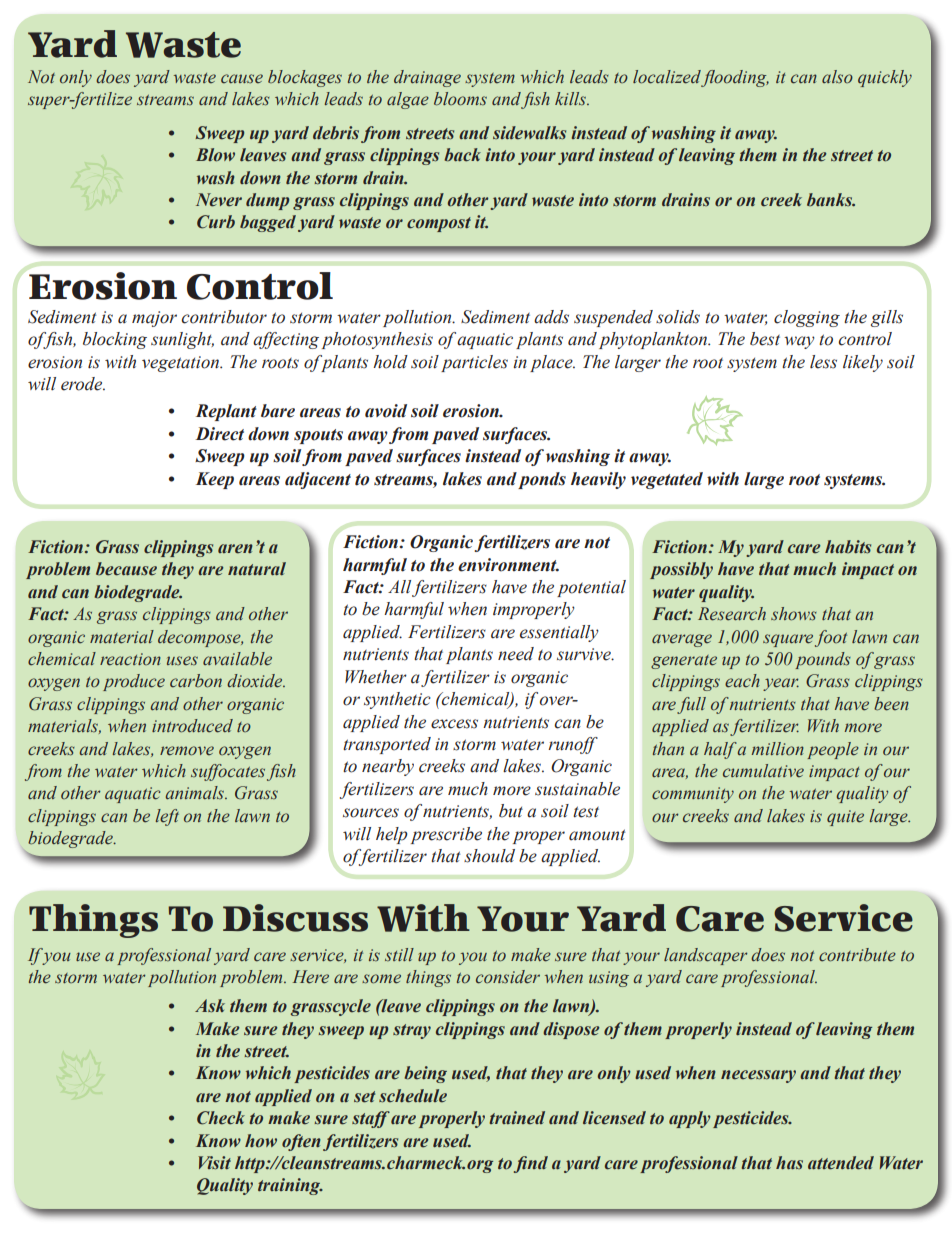 Image resolution: width=952 pixels, height=1233 pixels. I want to click on need, so click(516, 654).
